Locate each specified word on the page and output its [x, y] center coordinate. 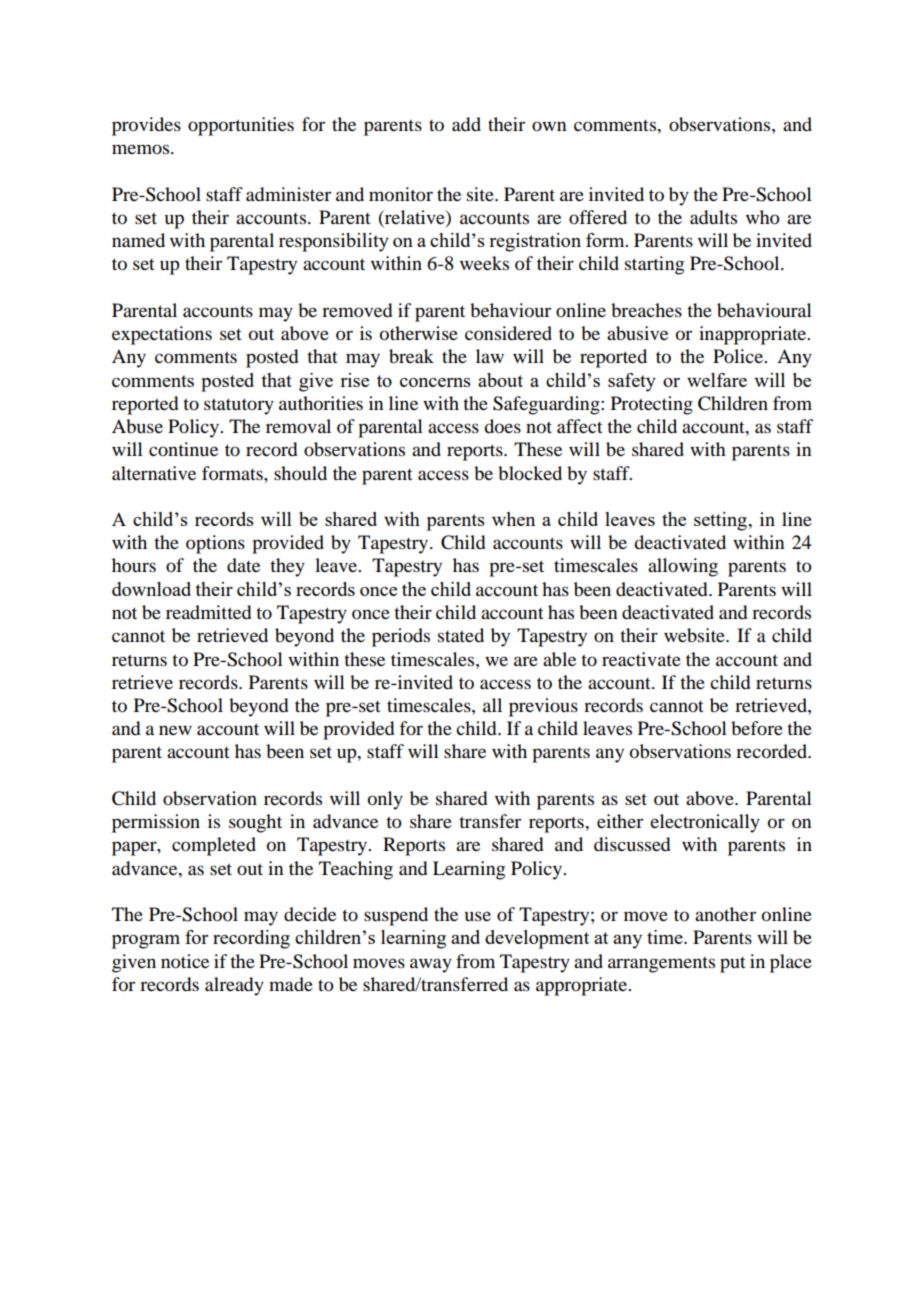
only [385, 800]
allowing [683, 567]
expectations [162, 335]
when [513, 519]
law [490, 356]
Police [739, 356]
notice [185, 961]
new [175, 730]
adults [713, 217]
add [466, 124]
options [215, 544]
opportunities [241, 126]
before [757, 728]
